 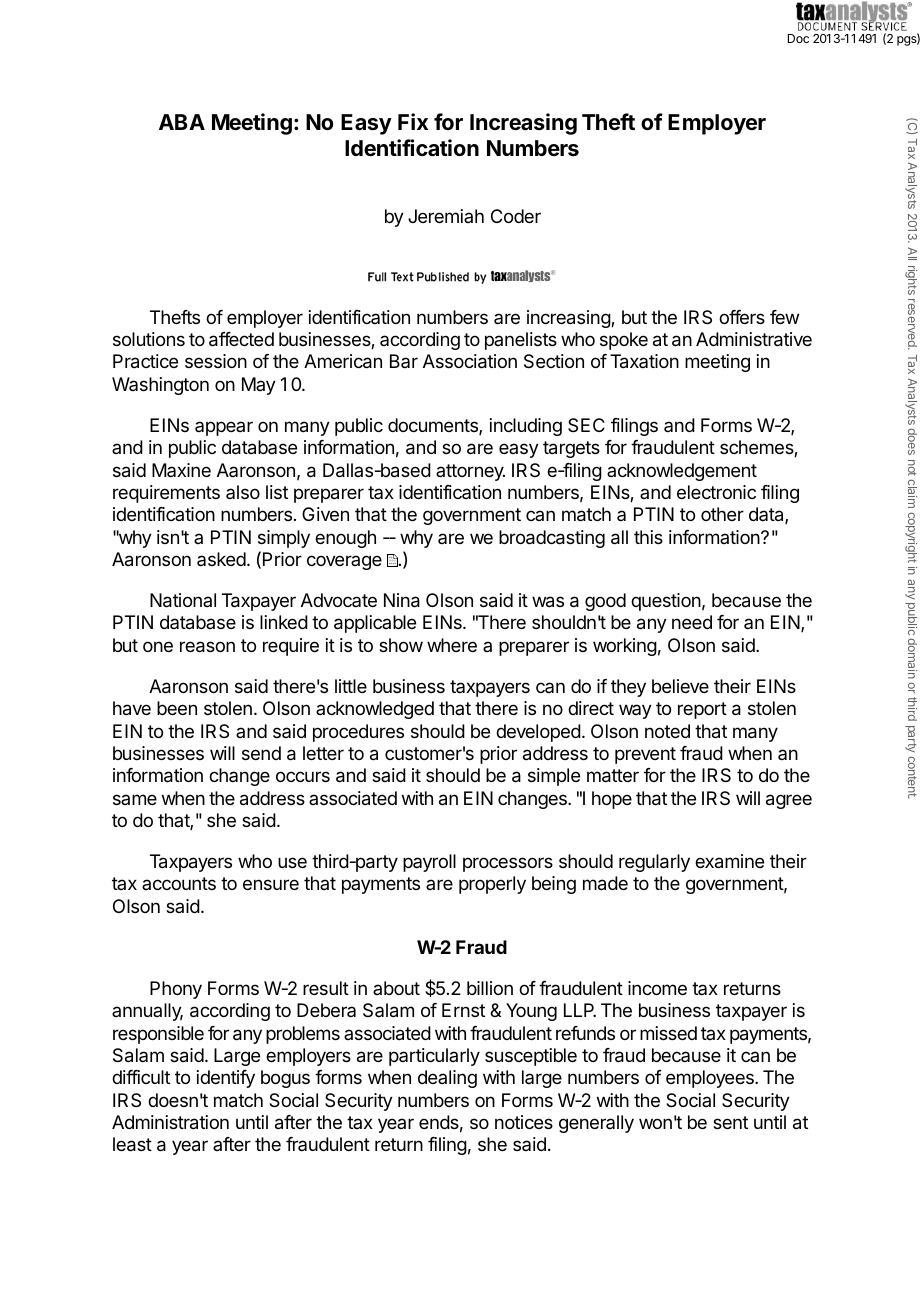 What do you see at coordinates (179, 883) in the page?
I see `accounts` at bounding box center [179, 883].
